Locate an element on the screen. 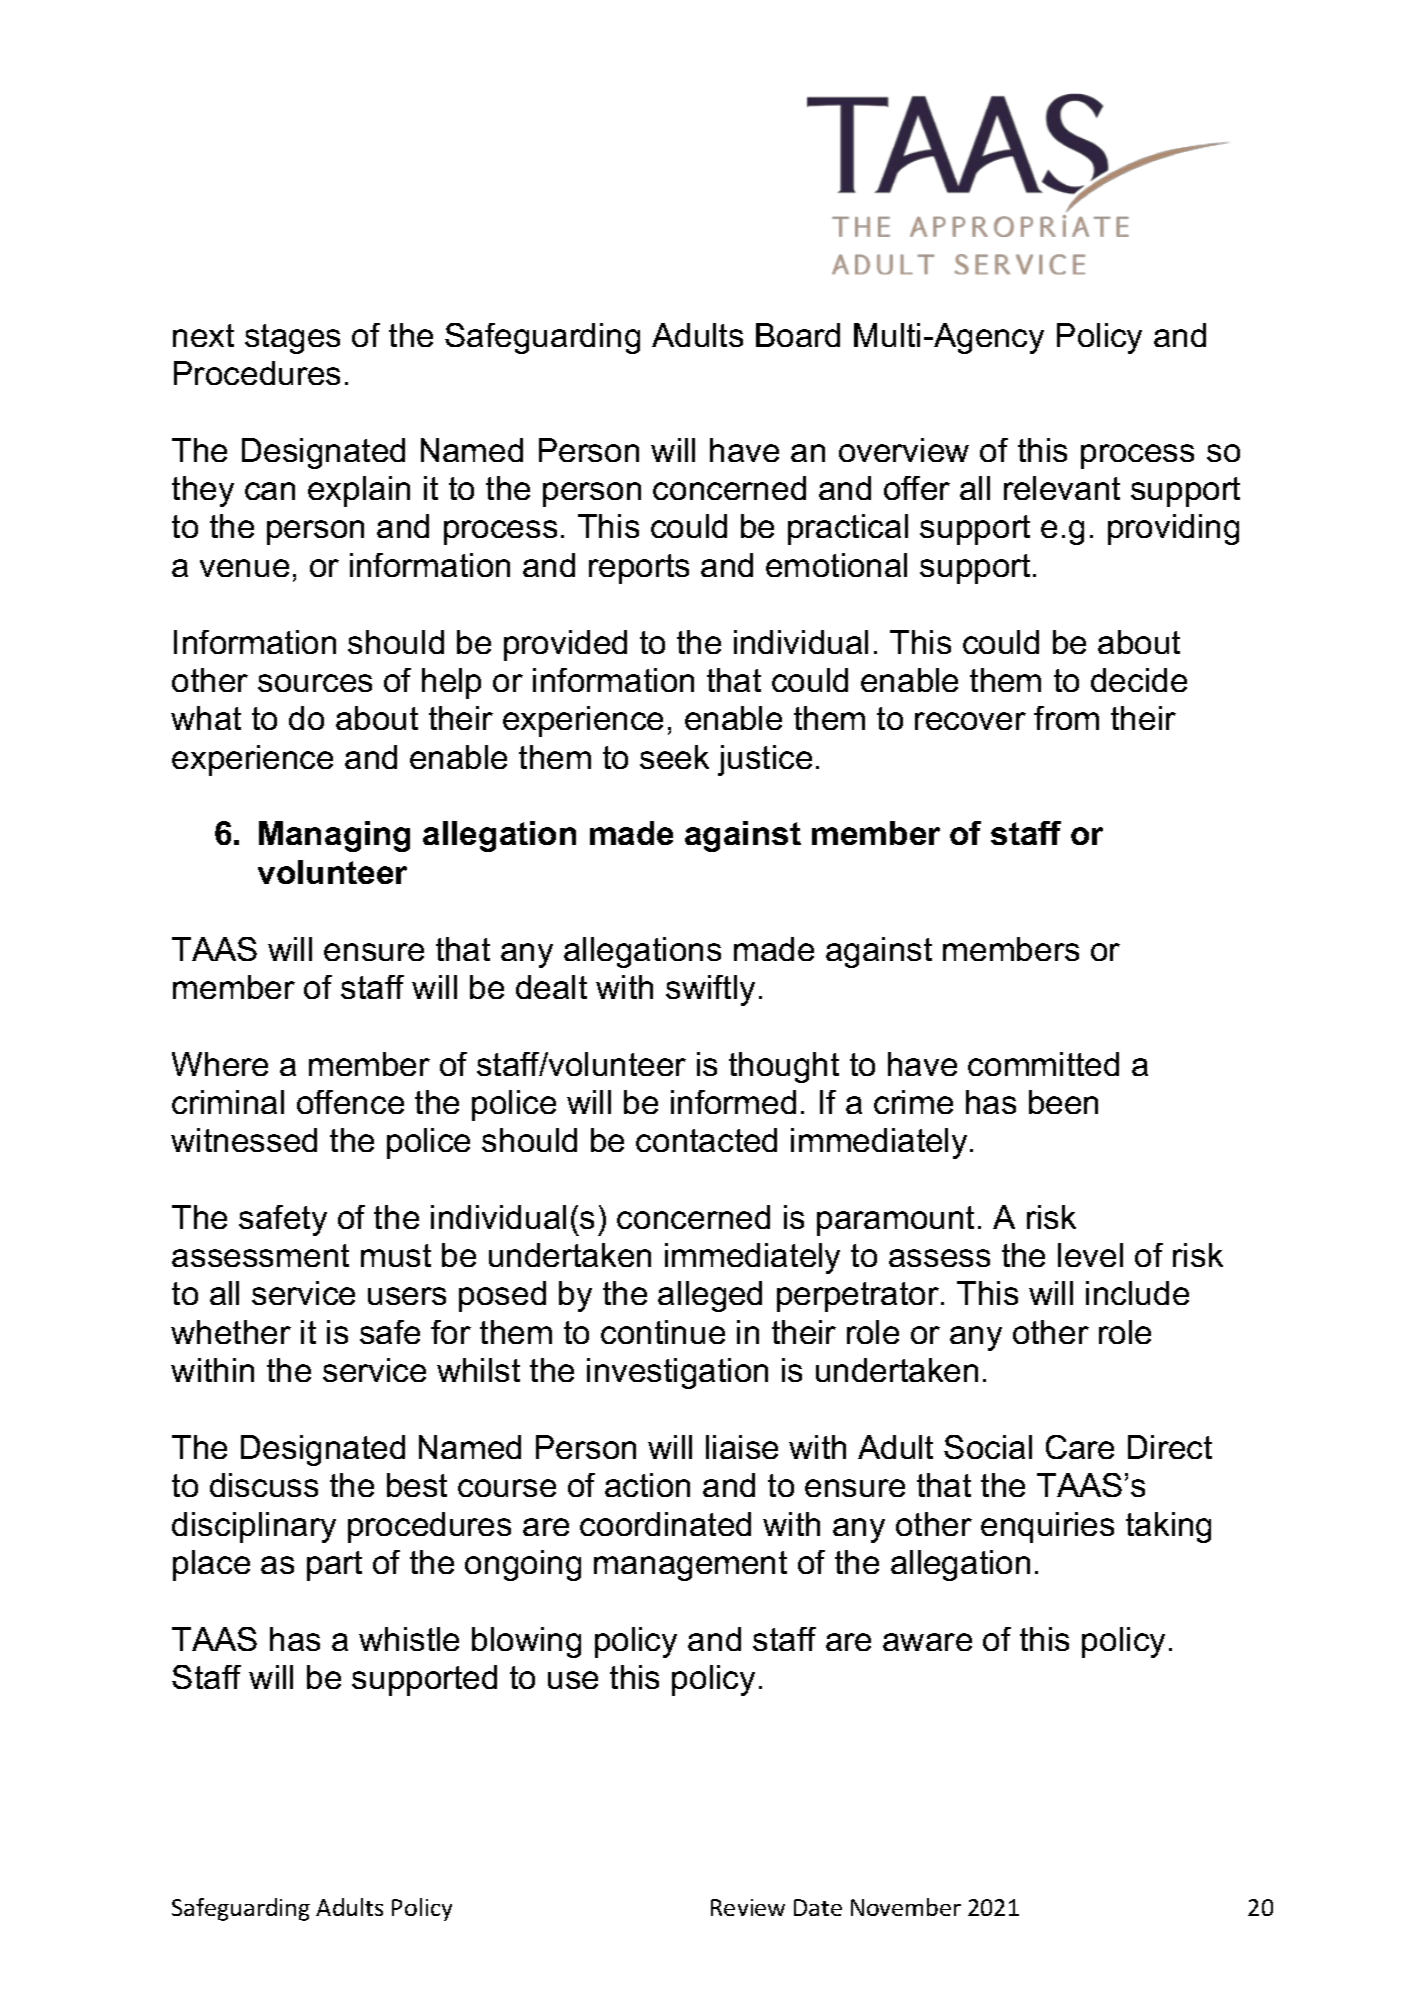 The height and width of the screenshot is (2007, 1420). relevant is located at coordinates (1062, 488).
